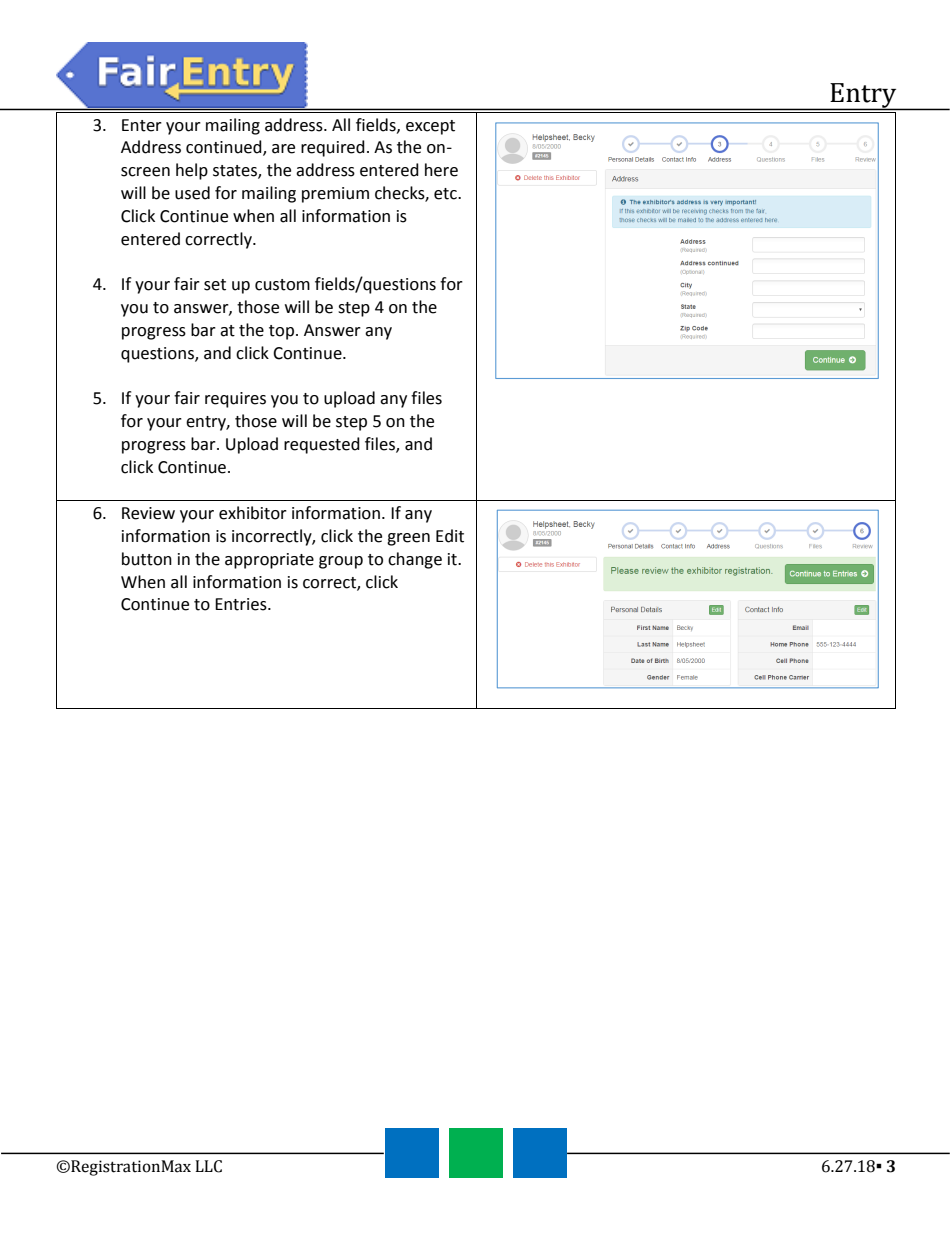 The image size is (952, 1233). Describe the element at coordinates (269, 561) in the screenshot. I see `appropriate` at that location.
